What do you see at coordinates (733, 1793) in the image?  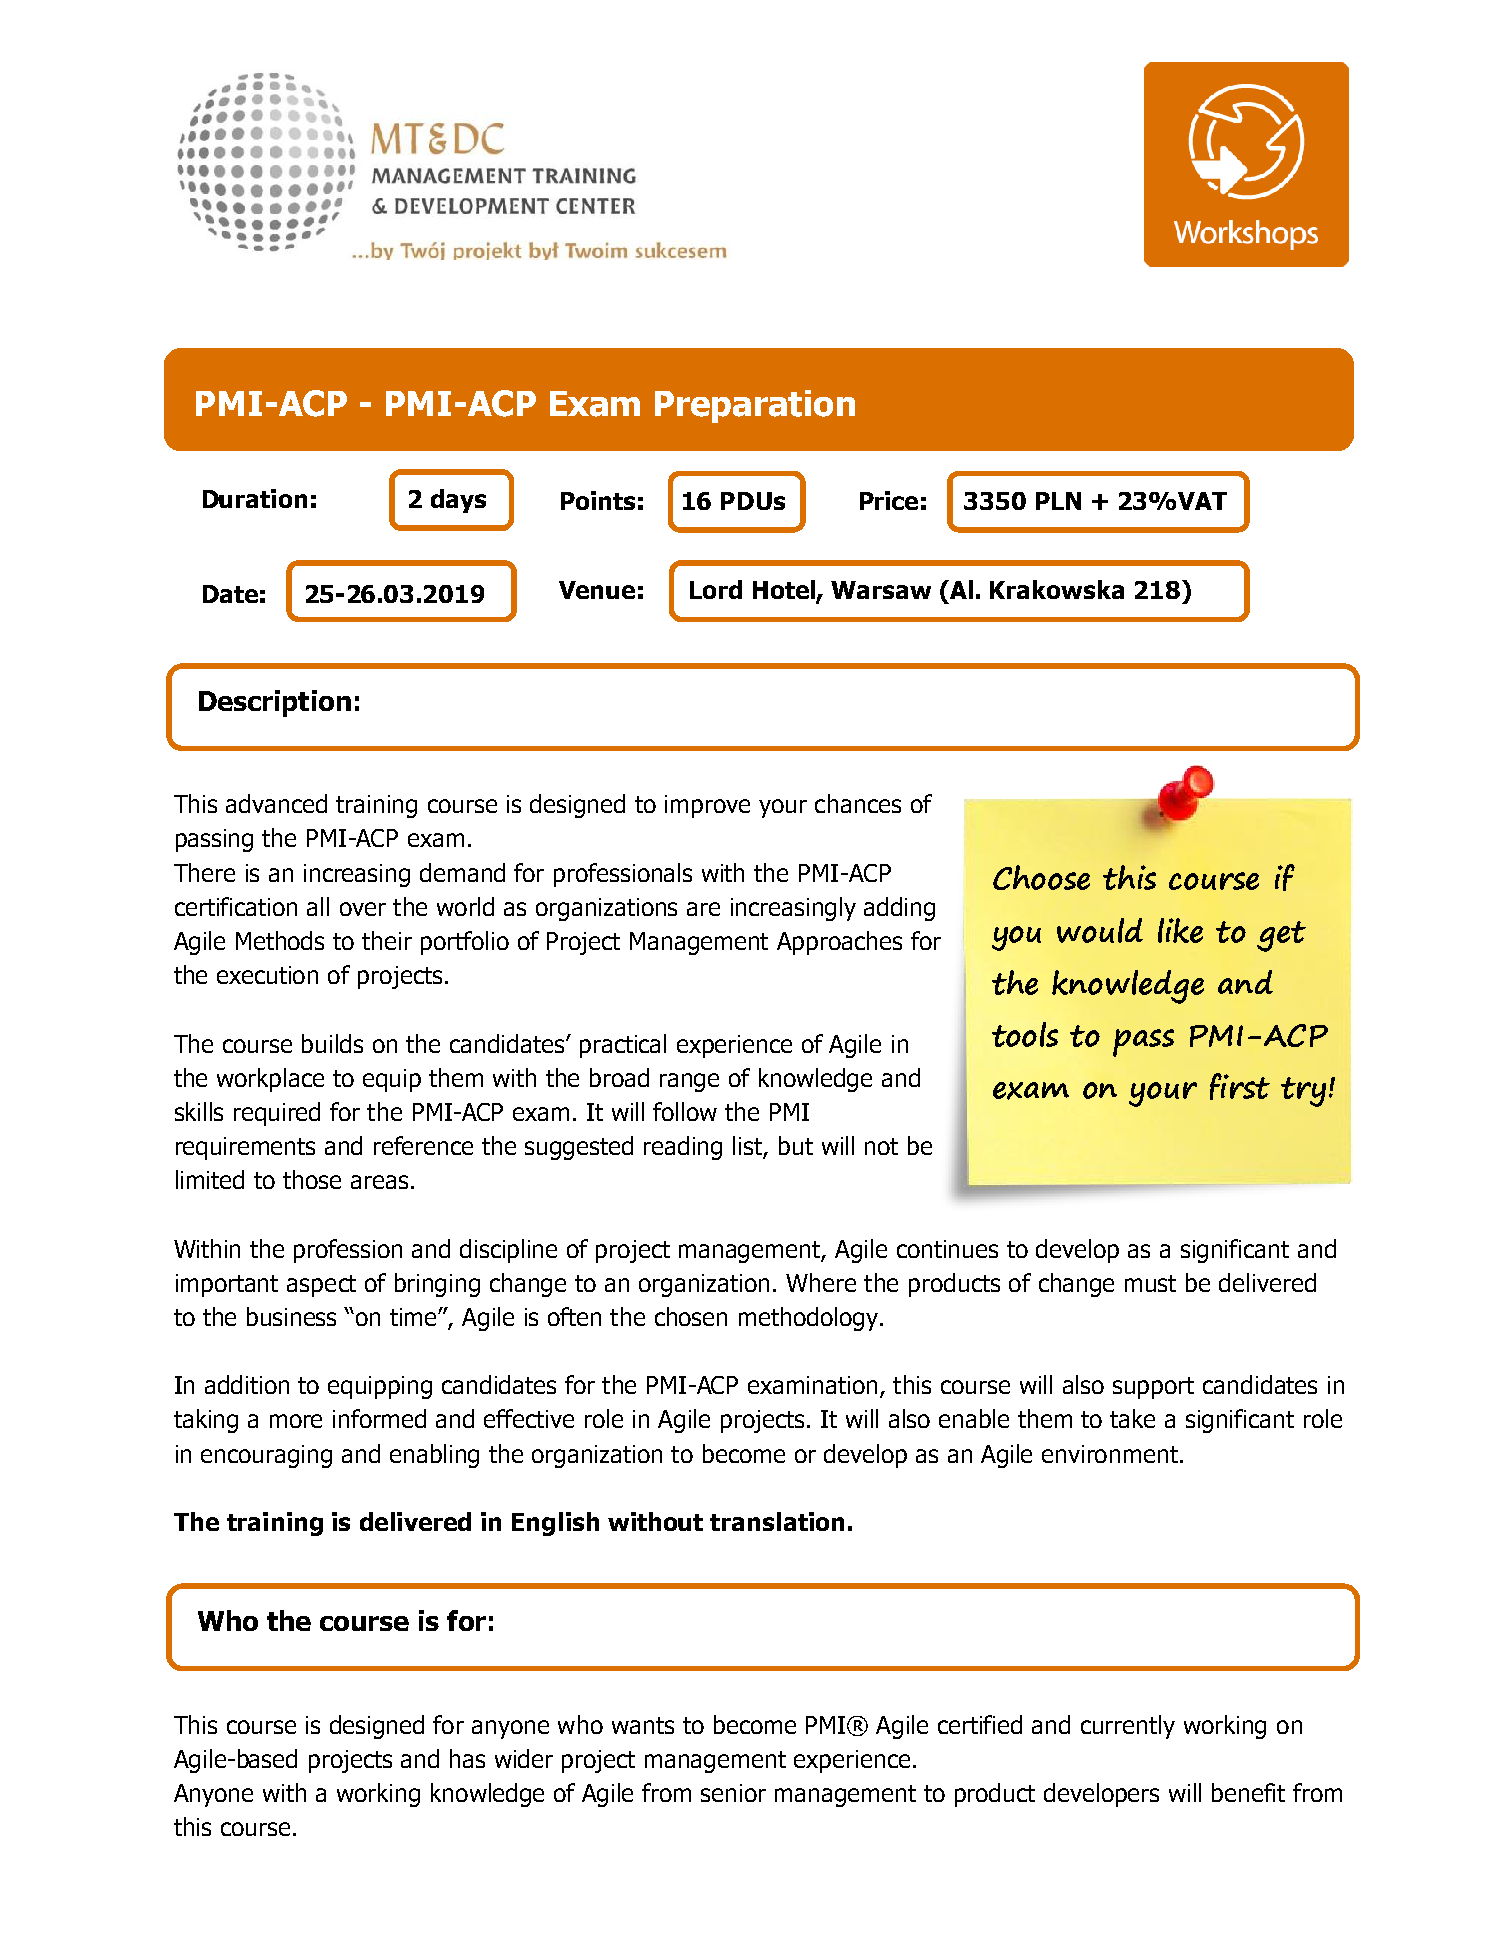 I see `senior` at bounding box center [733, 1793].
